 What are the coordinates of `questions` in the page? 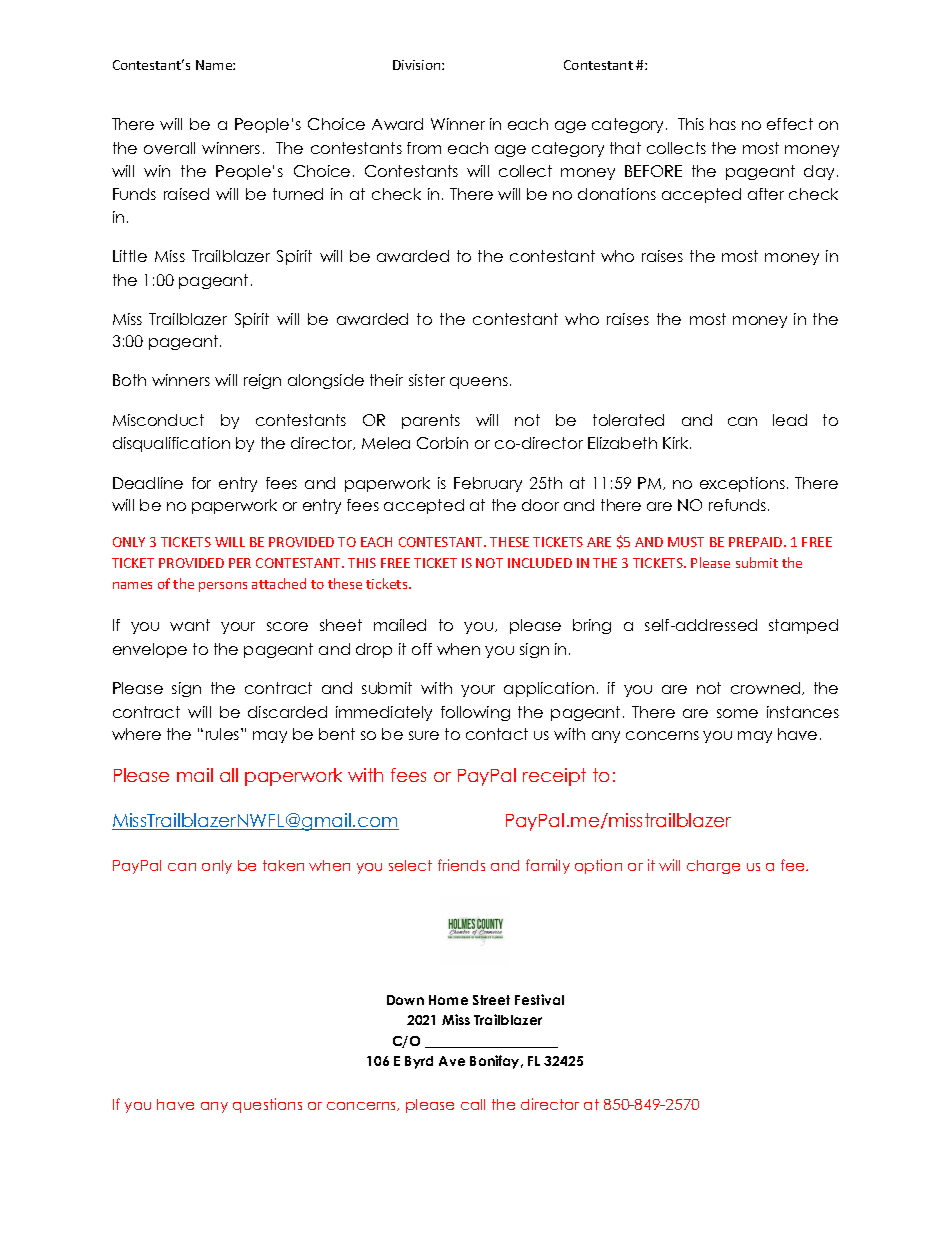 It's located at (267, 1105).
